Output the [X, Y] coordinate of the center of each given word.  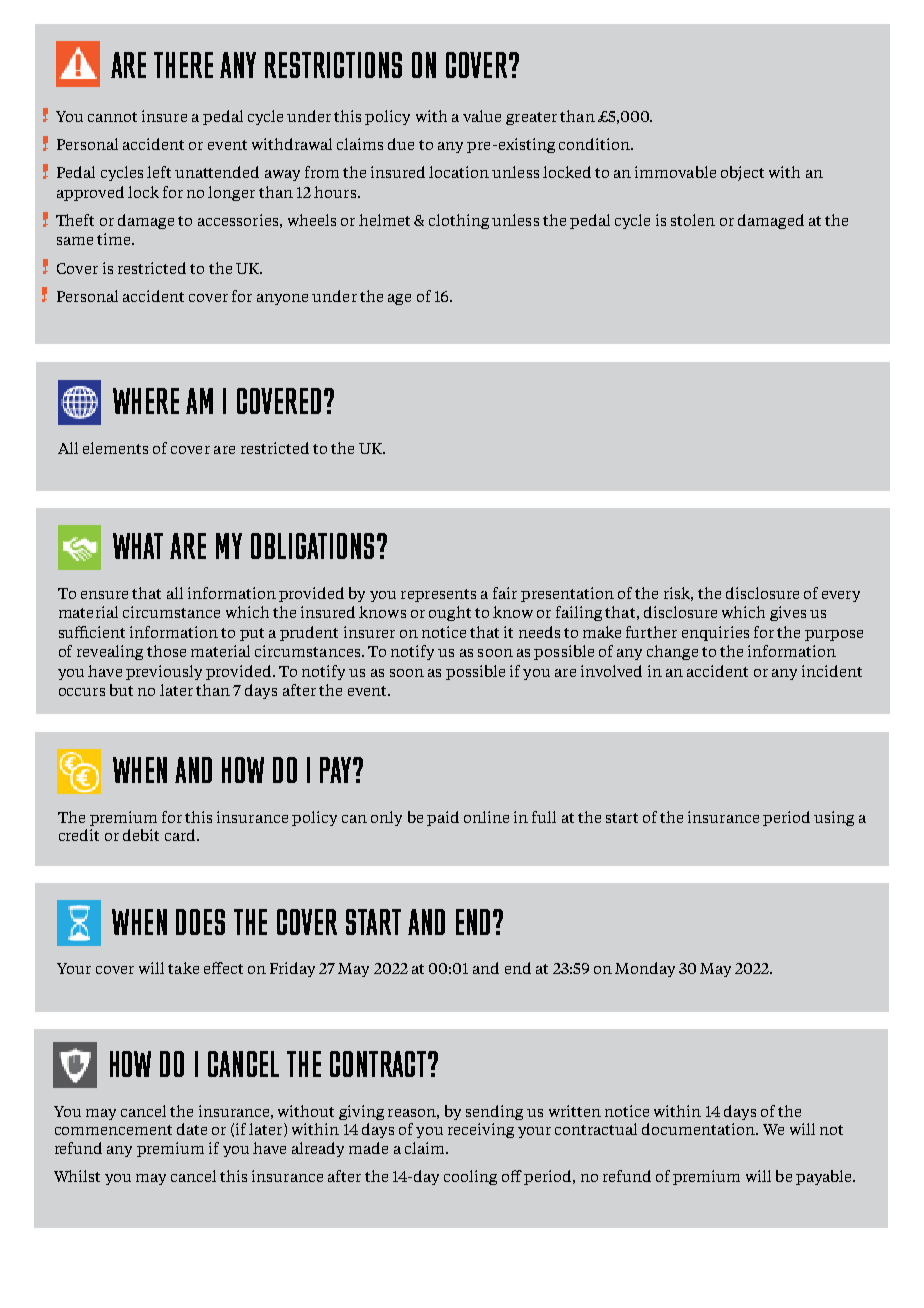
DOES [200, 922]
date [192, 1129]
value [482, 116]
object [742, 173]
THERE [183, 65]
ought [450, 613]
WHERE [146, 401]
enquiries [715, 633]
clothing [459, 221]
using [834, 818]
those [166, 651]
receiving [481, 1130]
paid [443, 818]
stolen [693, 220]
